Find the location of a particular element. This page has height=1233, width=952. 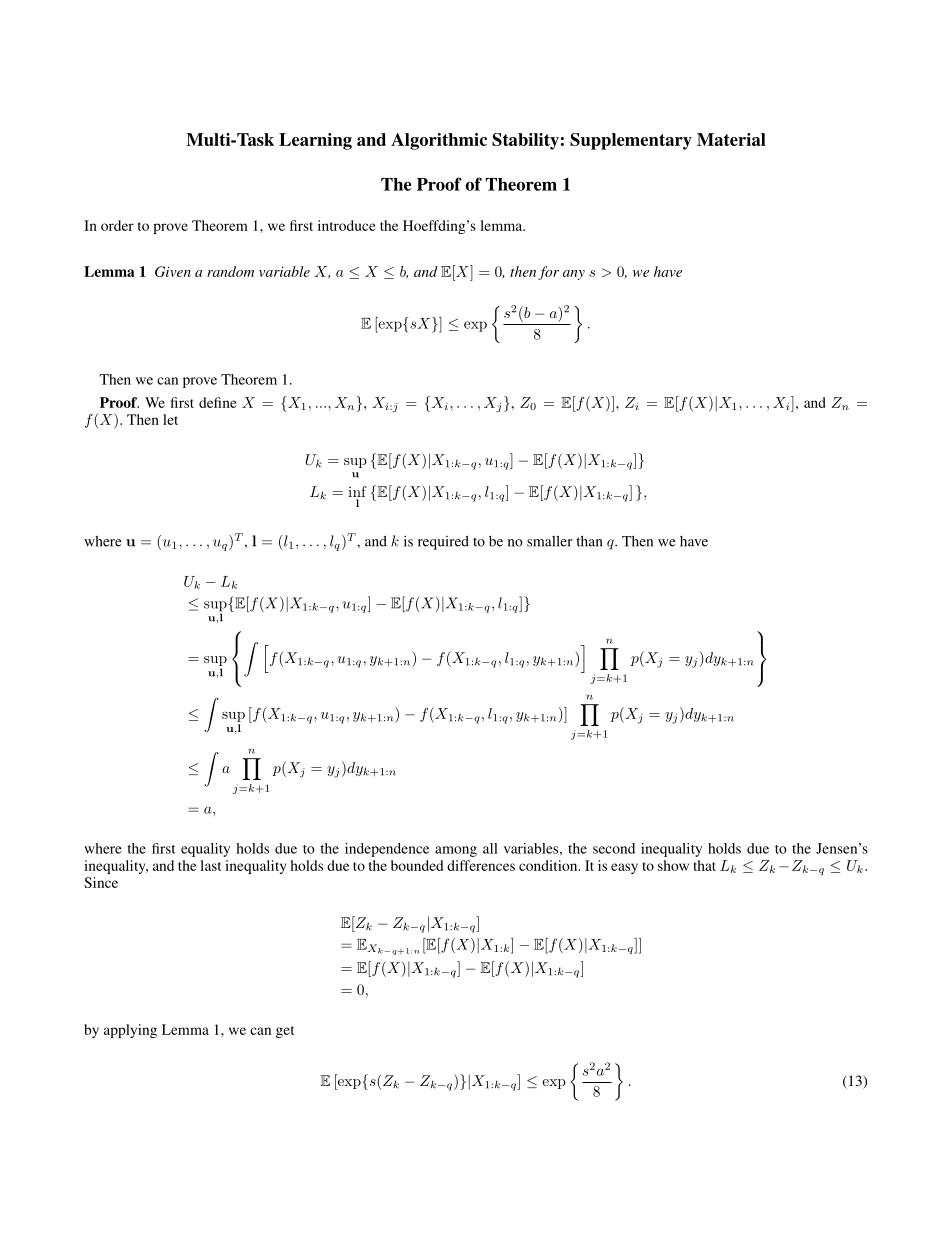

Algorithmic is located at coordinates (439, 141).
